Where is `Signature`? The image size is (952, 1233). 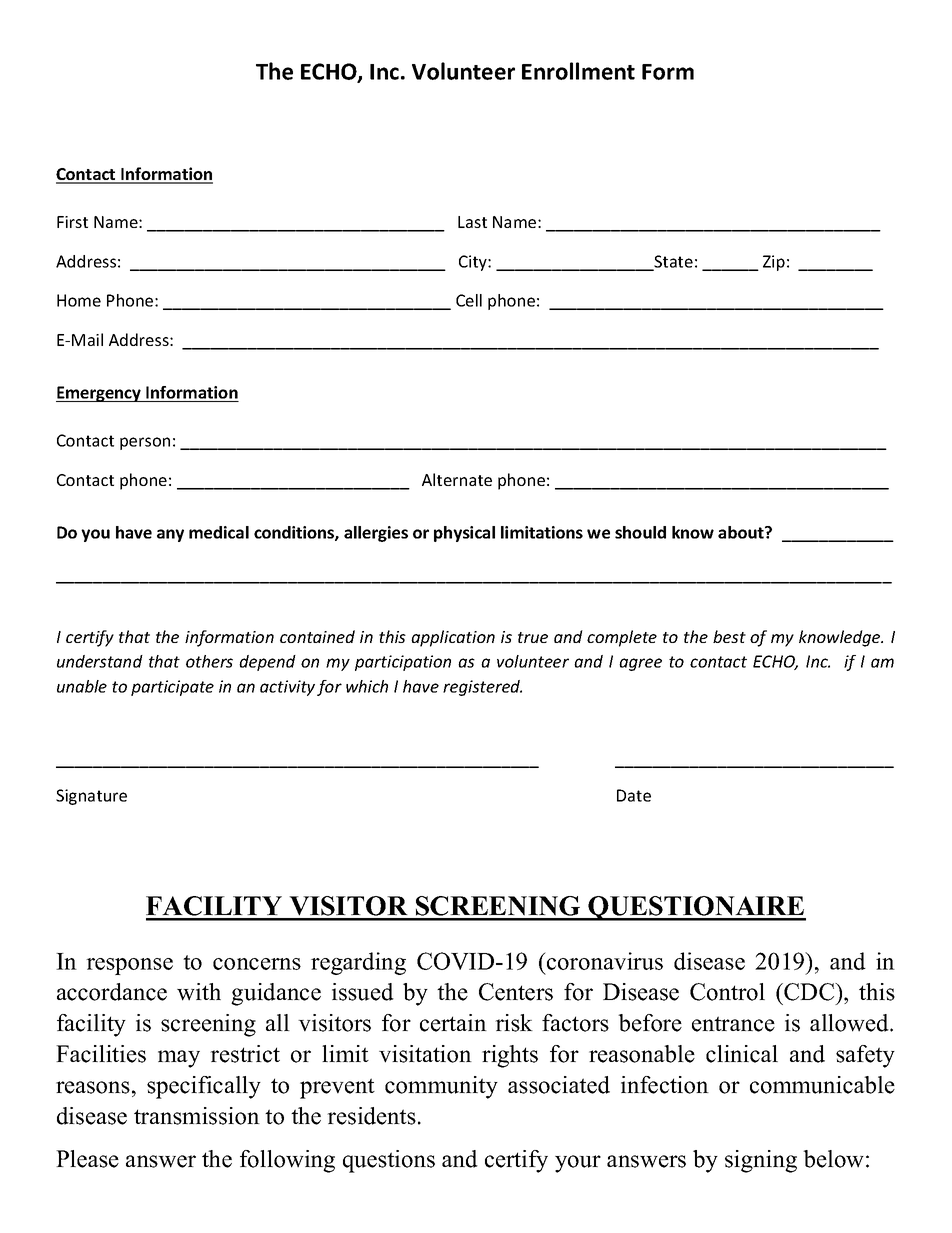 Signature is located at coordinates (91, 797).
